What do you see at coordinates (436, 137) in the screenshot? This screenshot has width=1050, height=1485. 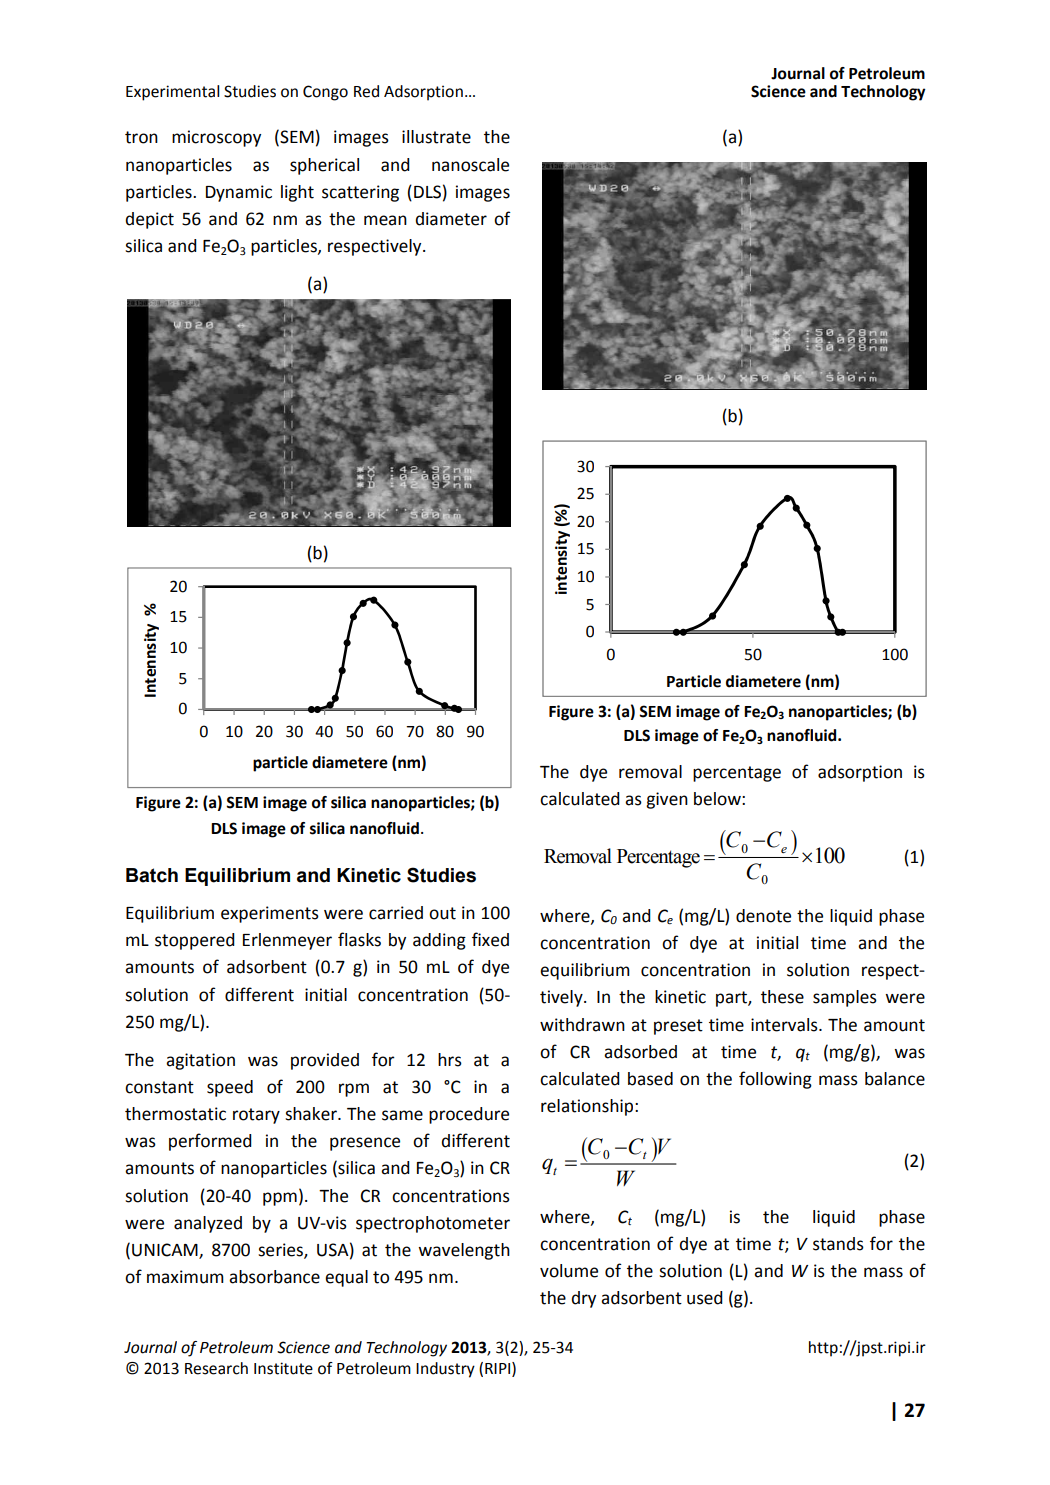 I see `illustrate` at bounding box center [436, 137].
